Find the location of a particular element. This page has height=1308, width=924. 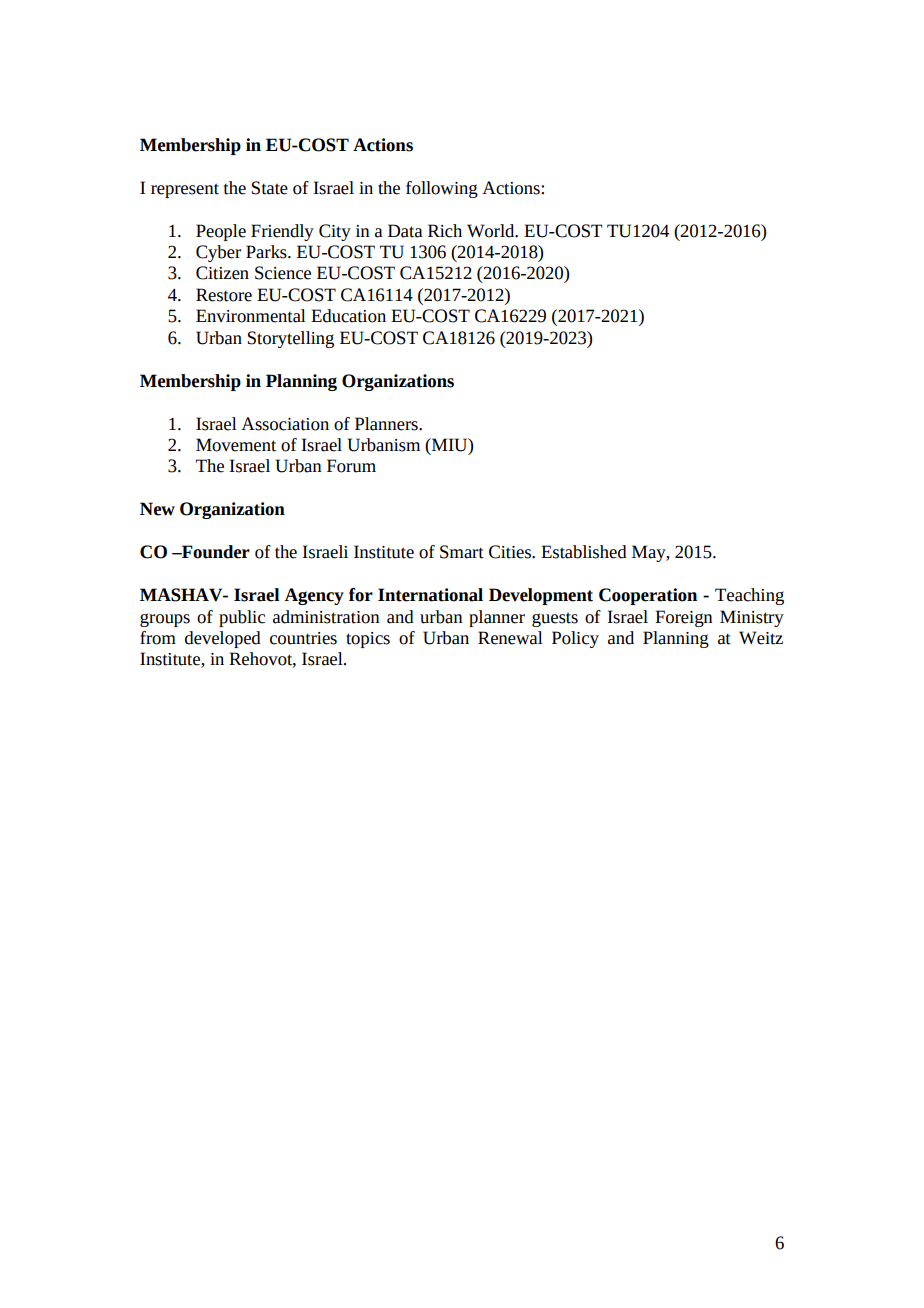

Education is located at coordinates (348, 316).
